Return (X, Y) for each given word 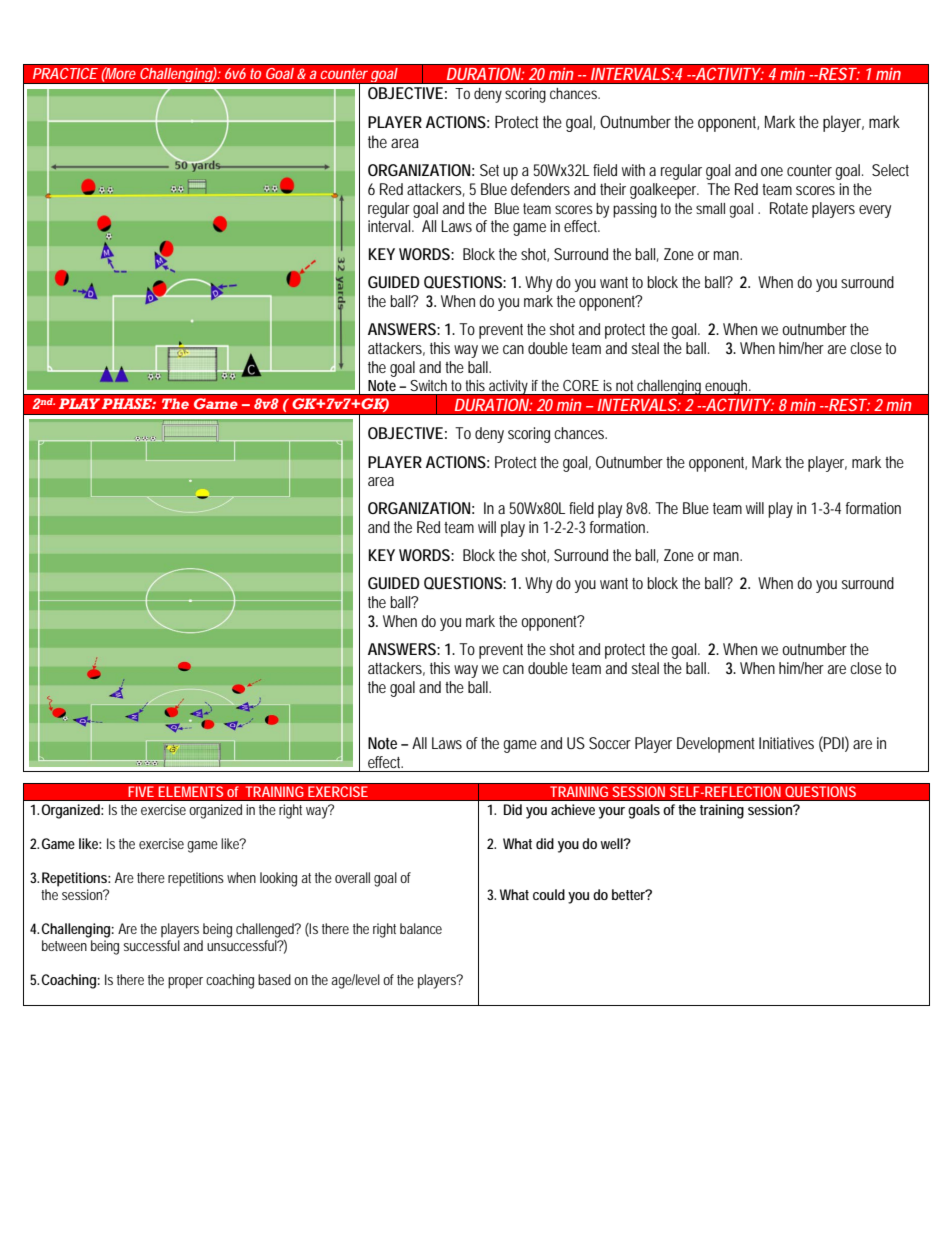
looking (278, 879)
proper (185, 983)
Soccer (610, 743)
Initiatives (786, 743)
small (710, 208)
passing (635, 210)
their (613, 189)
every (875, 211)
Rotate (789, 208)
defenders (540, 189)
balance (421, 928)
